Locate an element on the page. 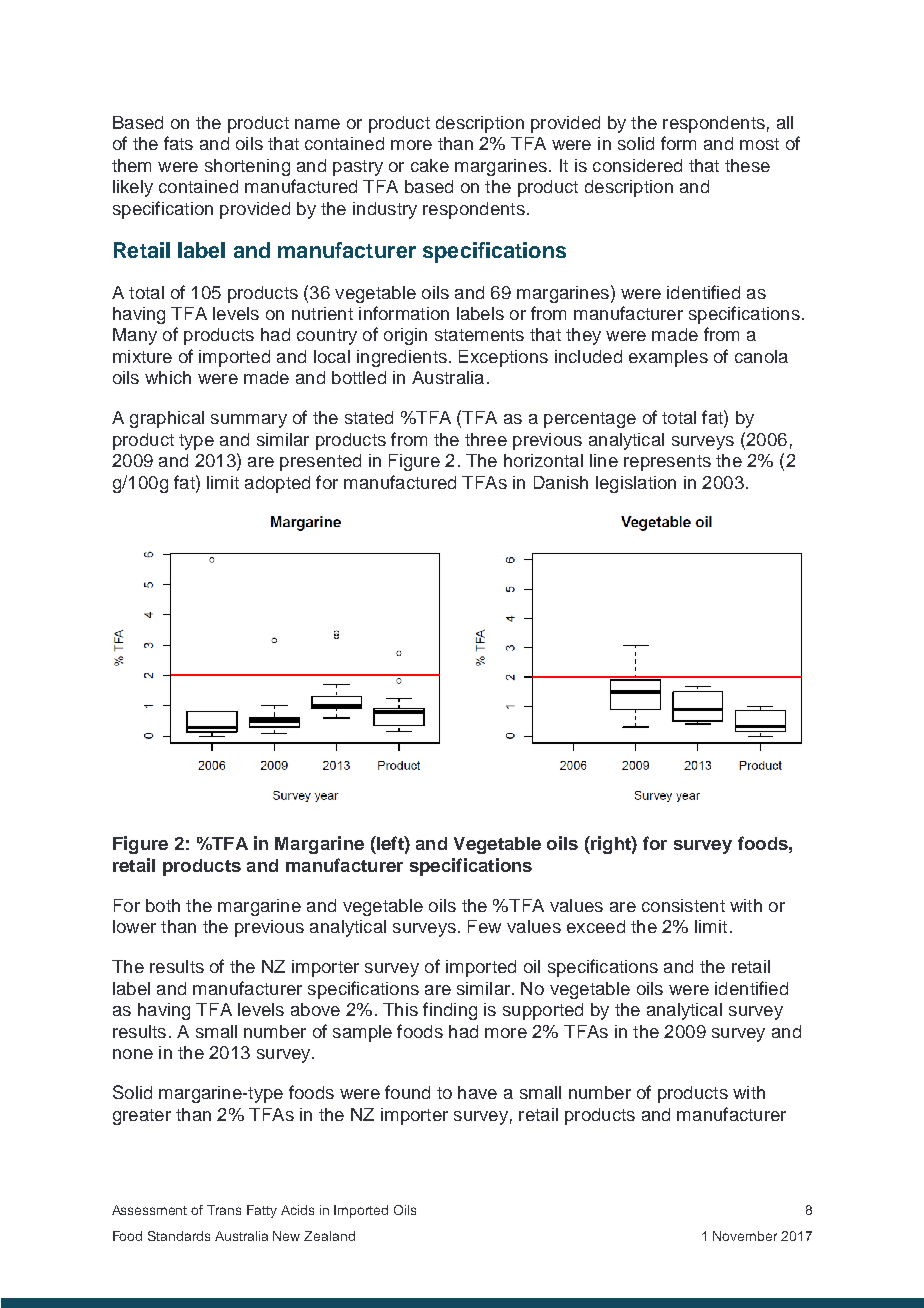  November is located at coordinates (745, 1236).
